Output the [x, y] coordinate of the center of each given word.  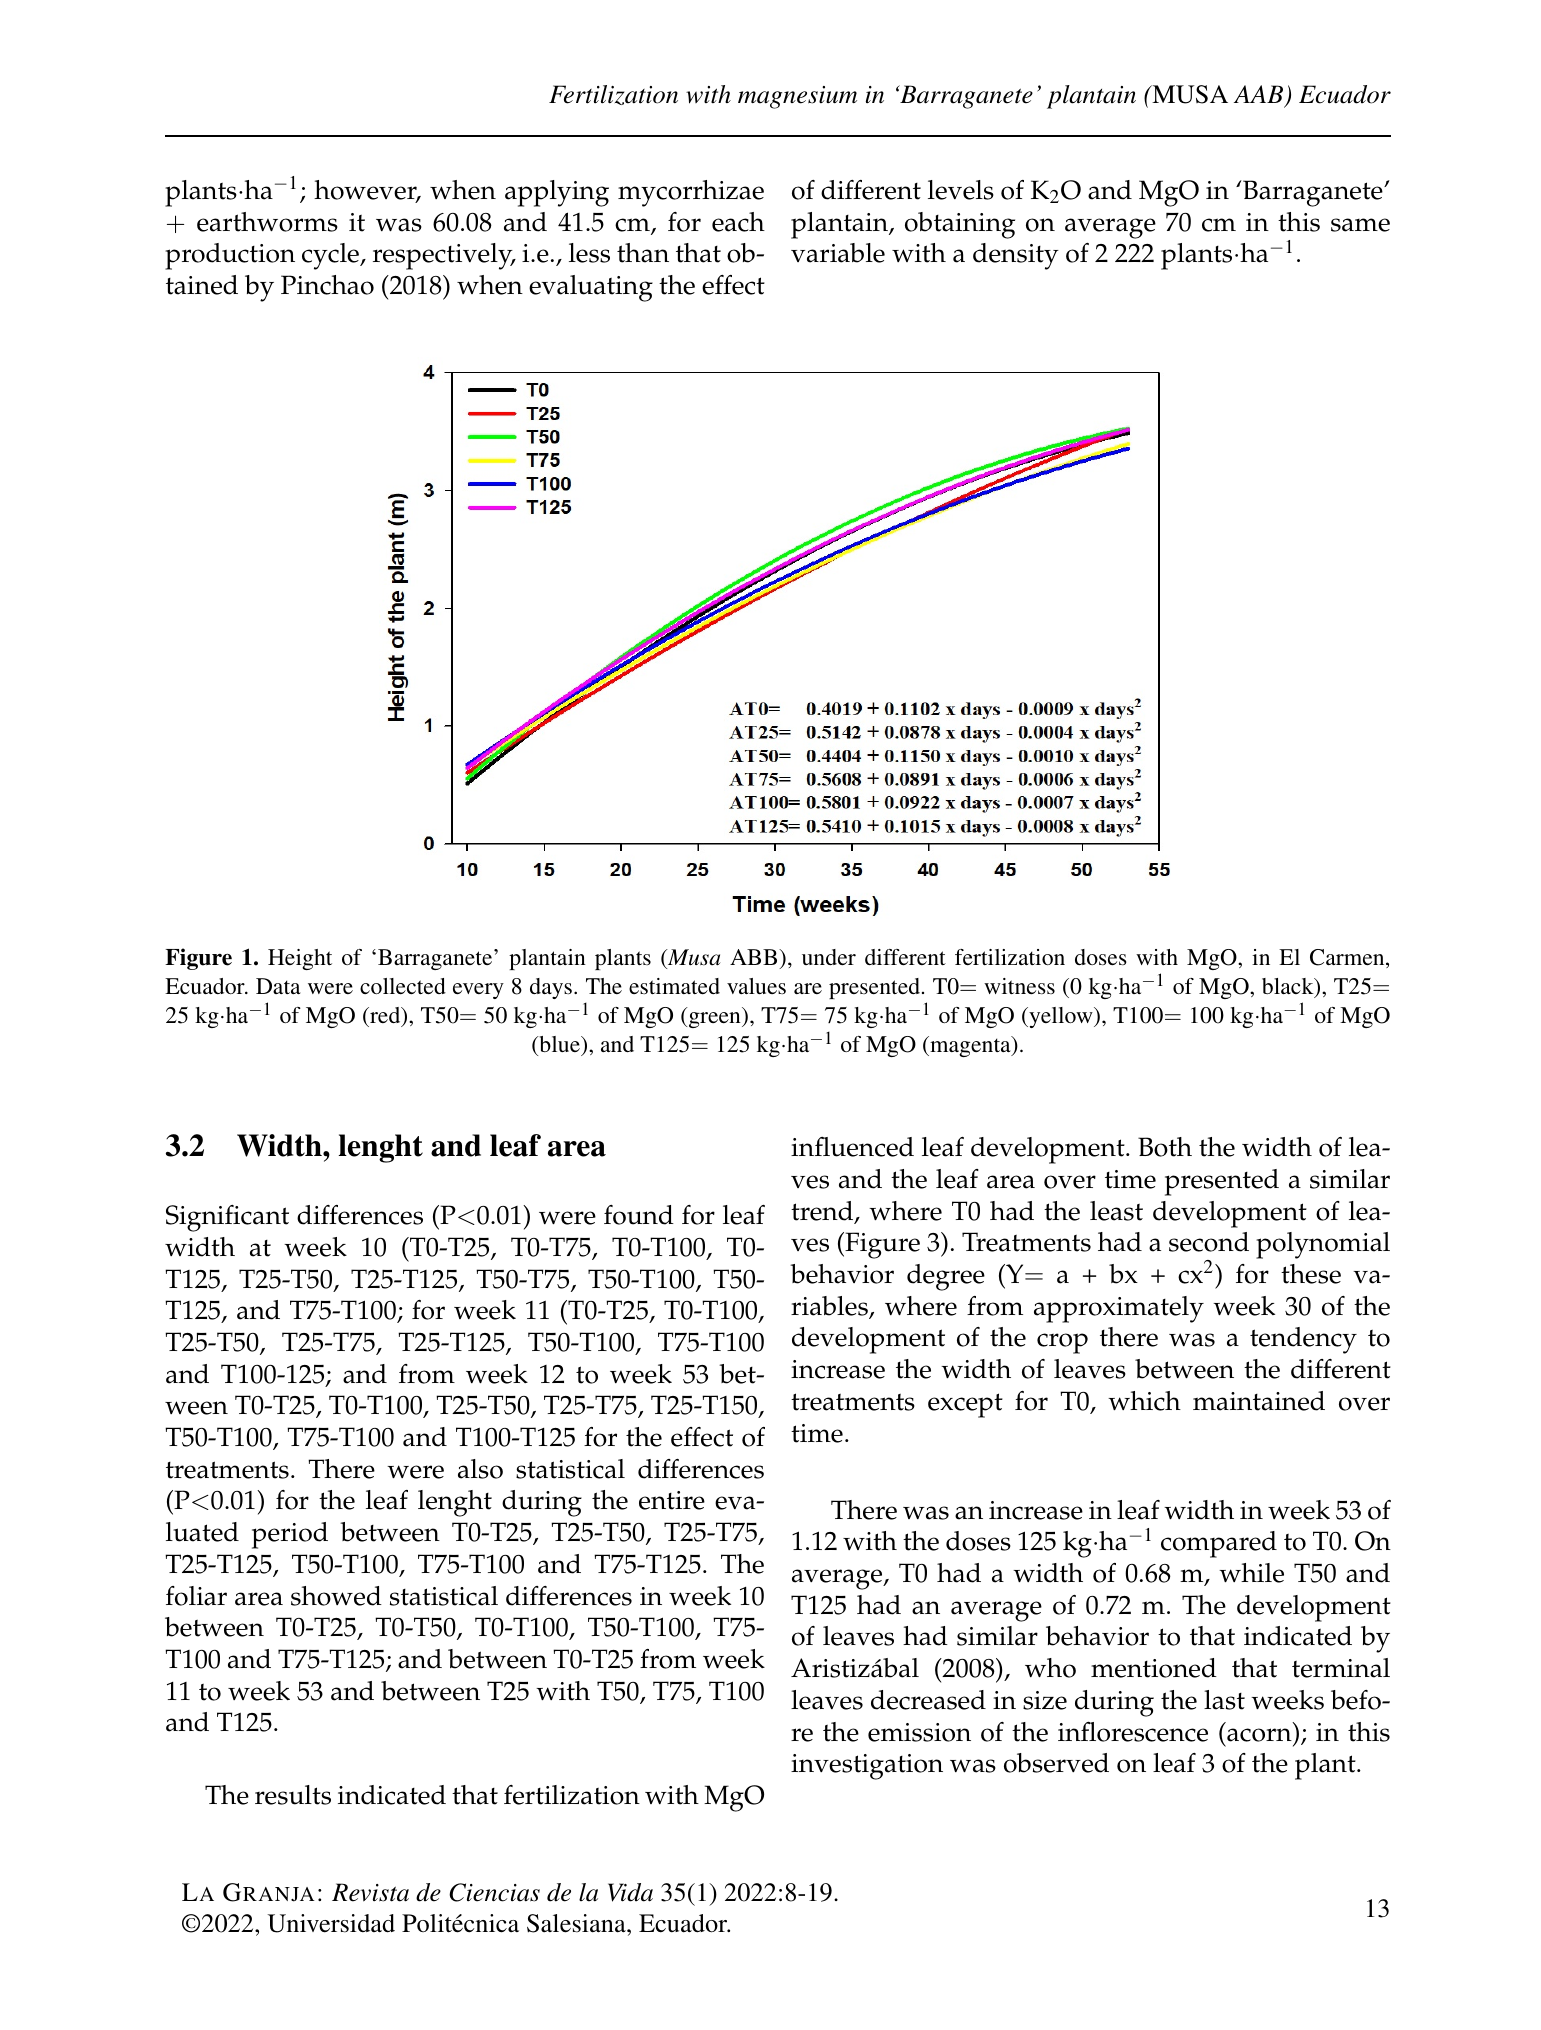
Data [278, 986]
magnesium [797, 97]
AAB [1260, 95]
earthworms [267, 222]
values [756, 986]
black [1289, 987]
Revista [370, 1892]
